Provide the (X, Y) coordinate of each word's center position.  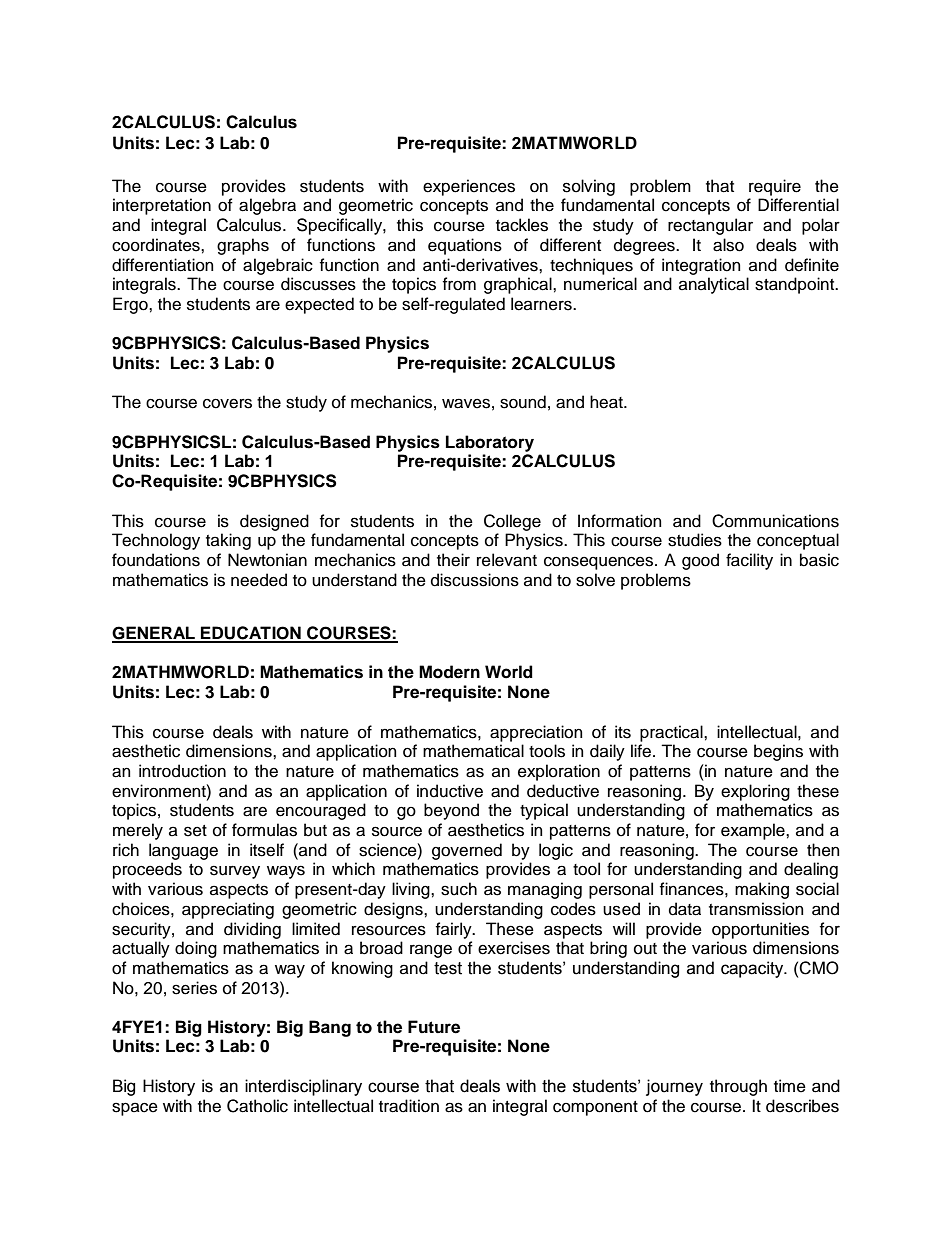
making (762, 890)
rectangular (710, 226)
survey (235, 872)
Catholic (257, 1106)
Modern (449, 672)
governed (467, 851)
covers (227, 403)
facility (749, 561)
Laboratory (490, 443)
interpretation (162, 206)
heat (607, 402)
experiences (469, 187)
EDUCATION (251, 634)
